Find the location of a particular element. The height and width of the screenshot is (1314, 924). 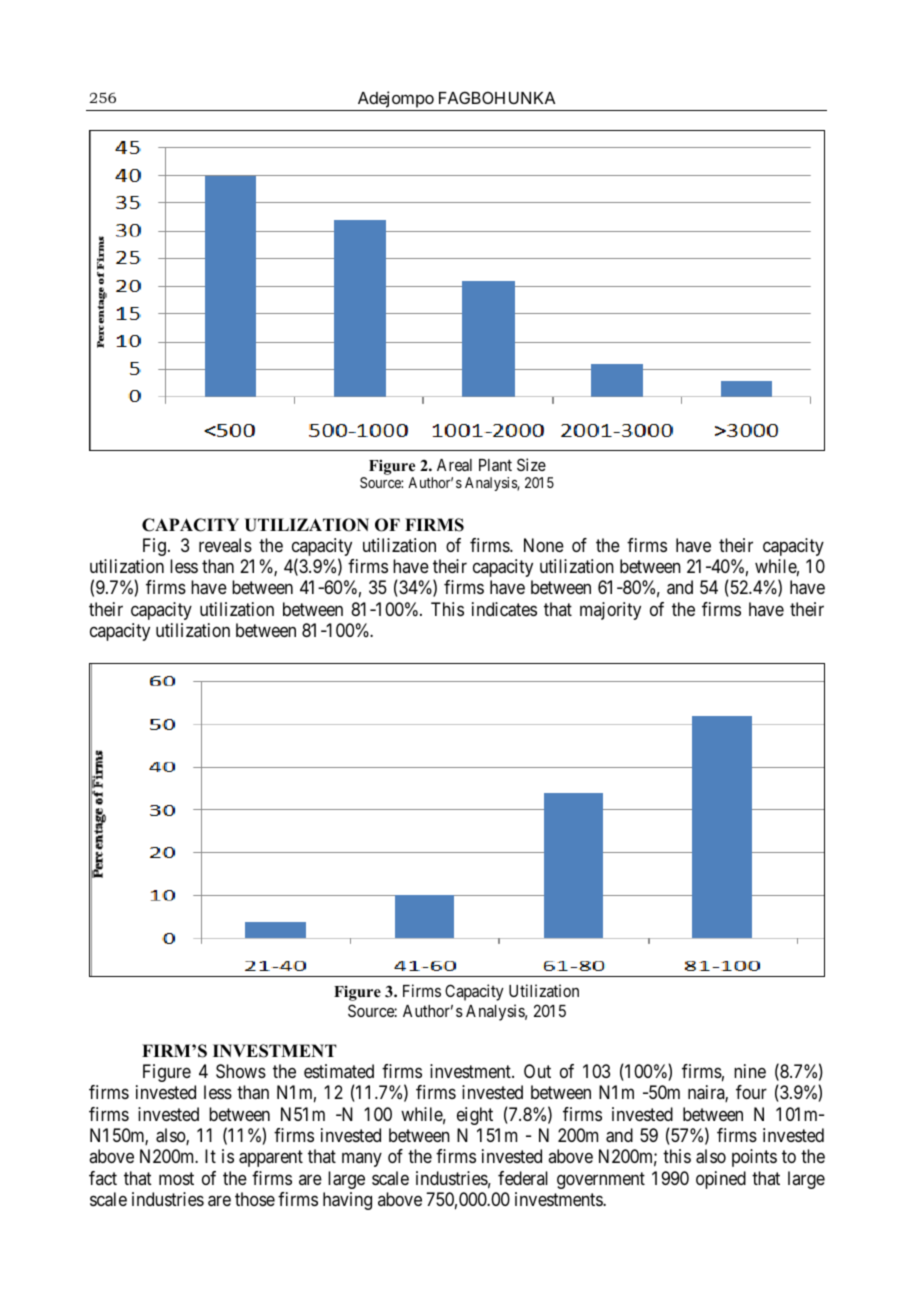

estimated is located at coordinates (339, 1071).
